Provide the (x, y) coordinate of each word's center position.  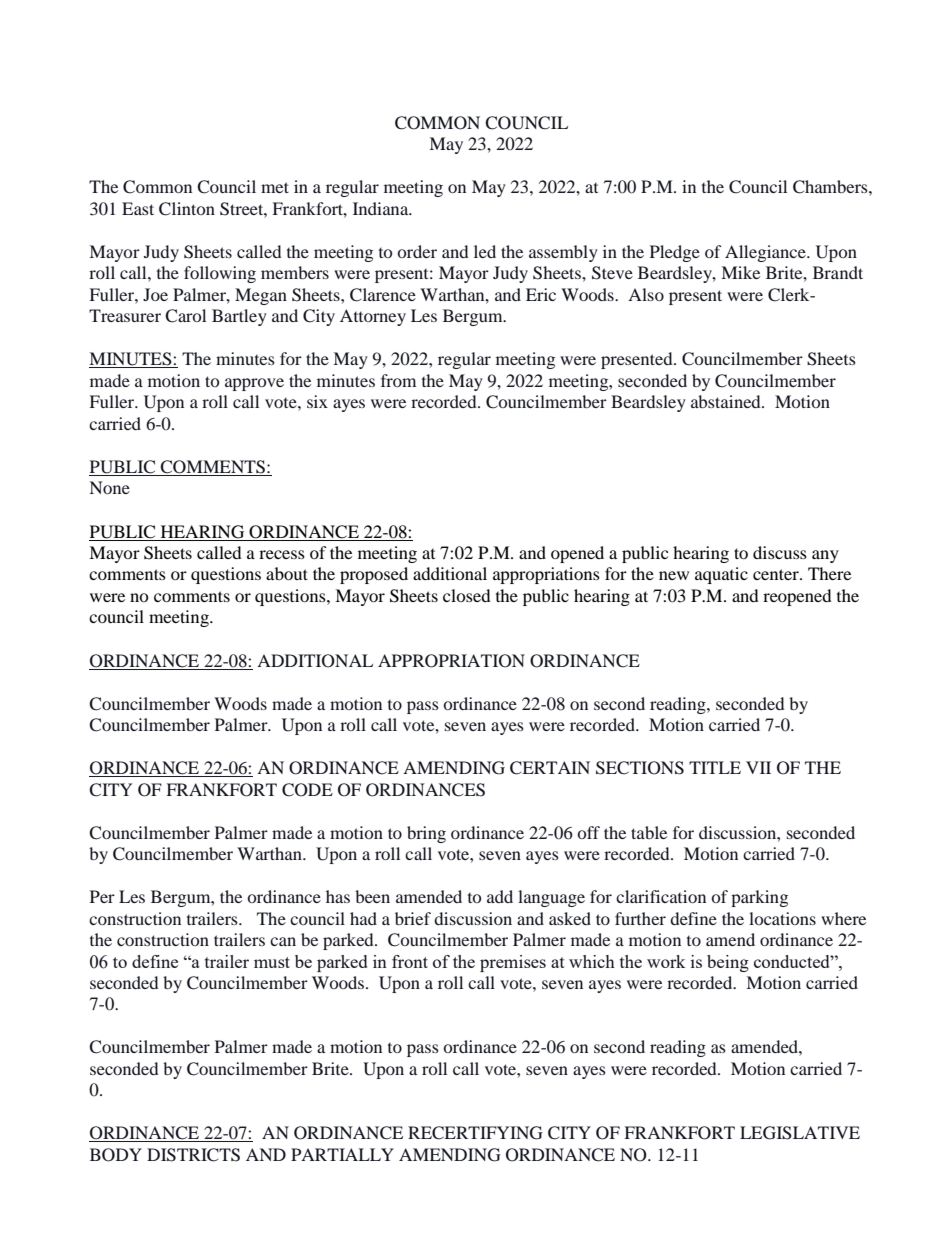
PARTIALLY (342, 1154)
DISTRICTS (193, 1155)
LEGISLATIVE (800, 1133)
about (287, 573)
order (417, 251)
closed (467, 595)
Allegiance (766, 253)
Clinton (187, 209)
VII (758, 767)
